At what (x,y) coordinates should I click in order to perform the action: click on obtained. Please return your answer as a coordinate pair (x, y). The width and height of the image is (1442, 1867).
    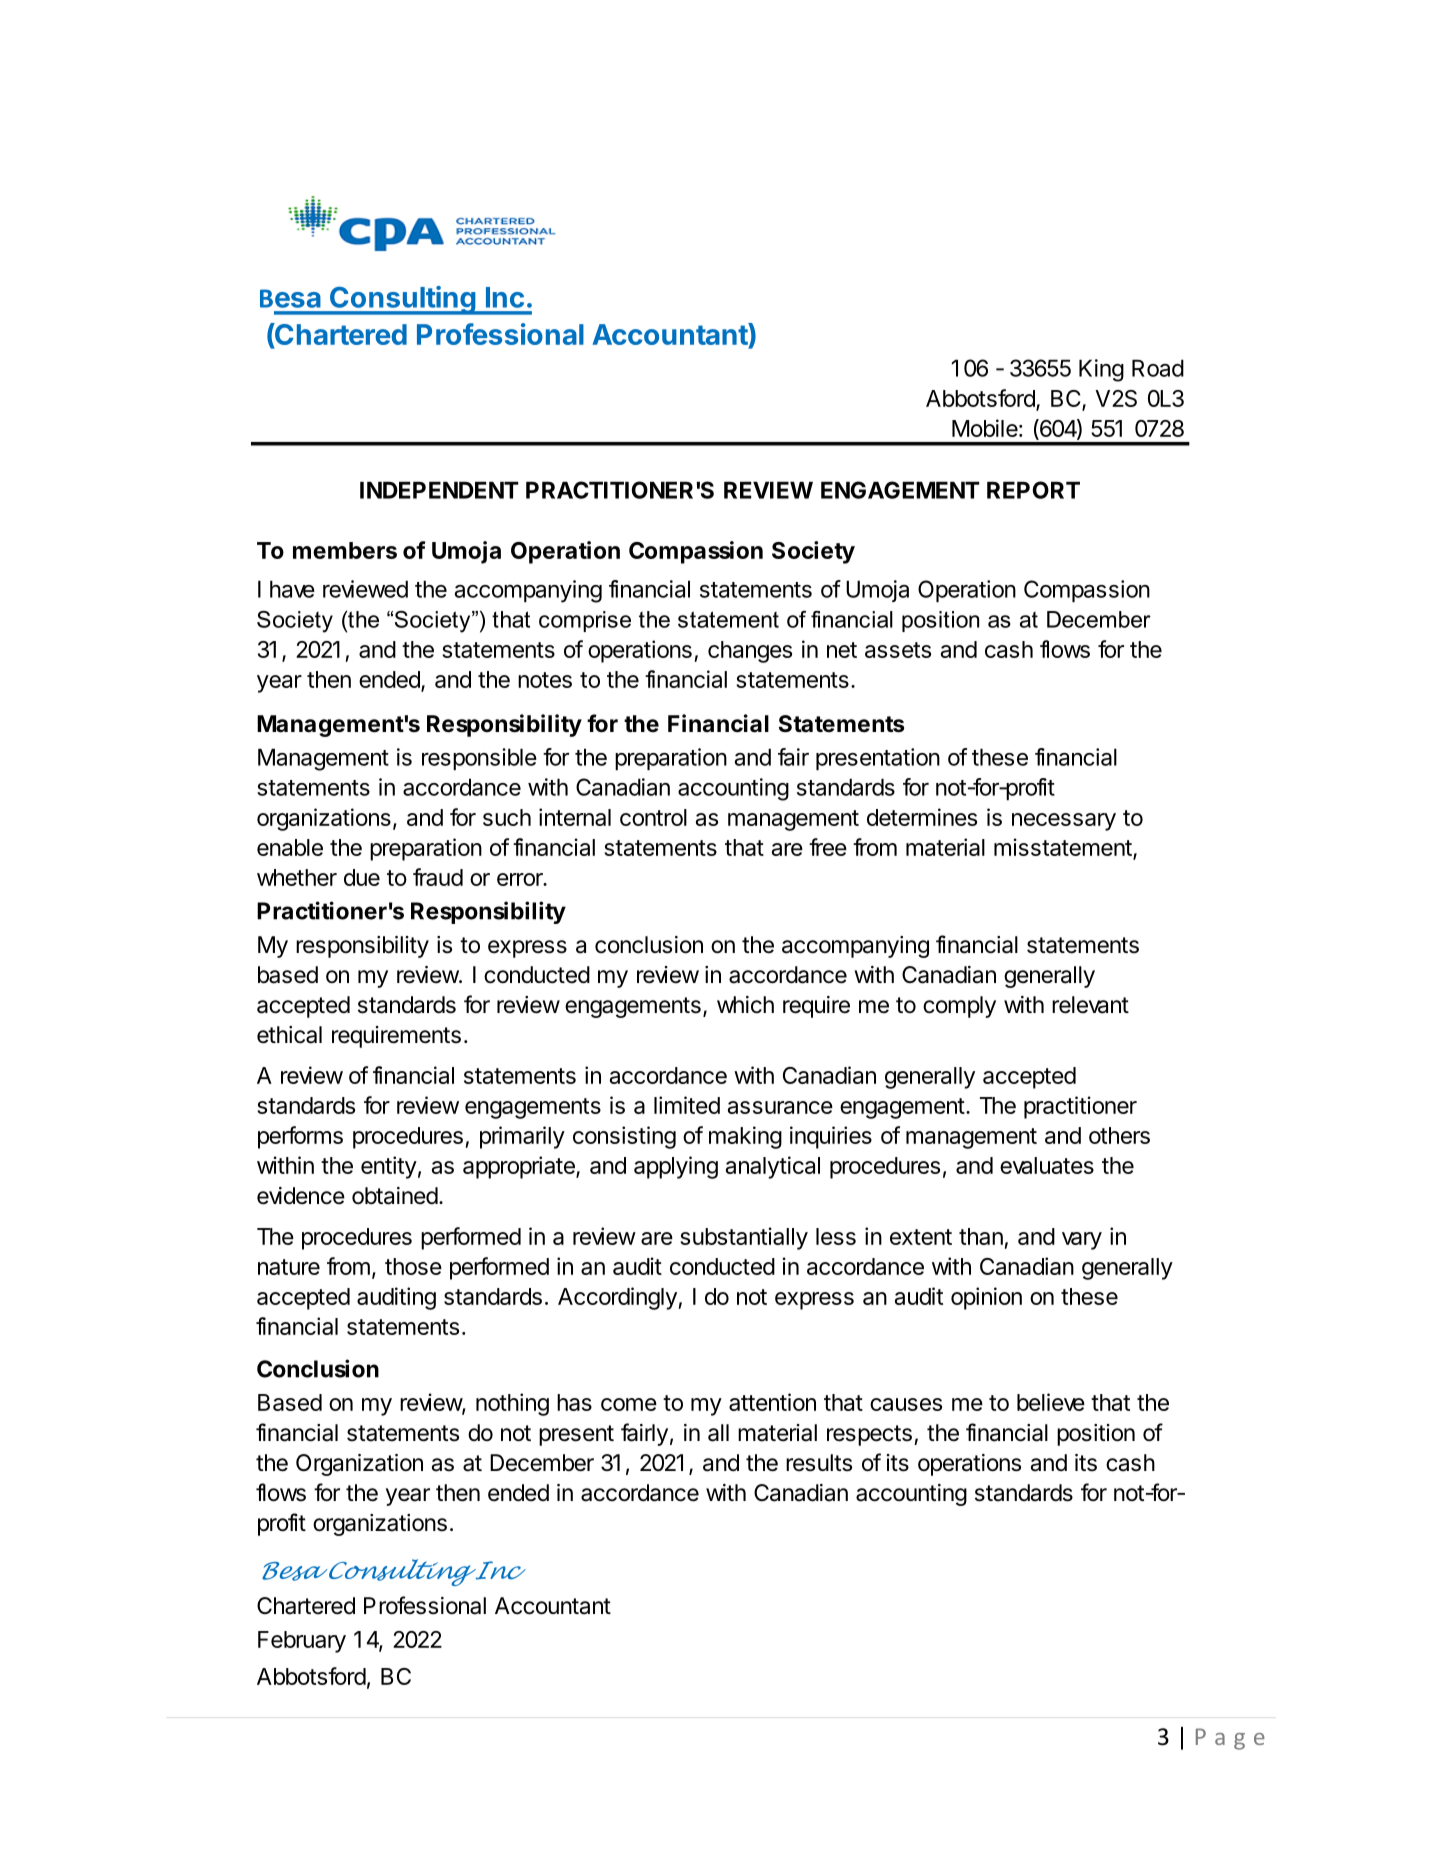
    Looking at the image, I should click on (395, 1196).
